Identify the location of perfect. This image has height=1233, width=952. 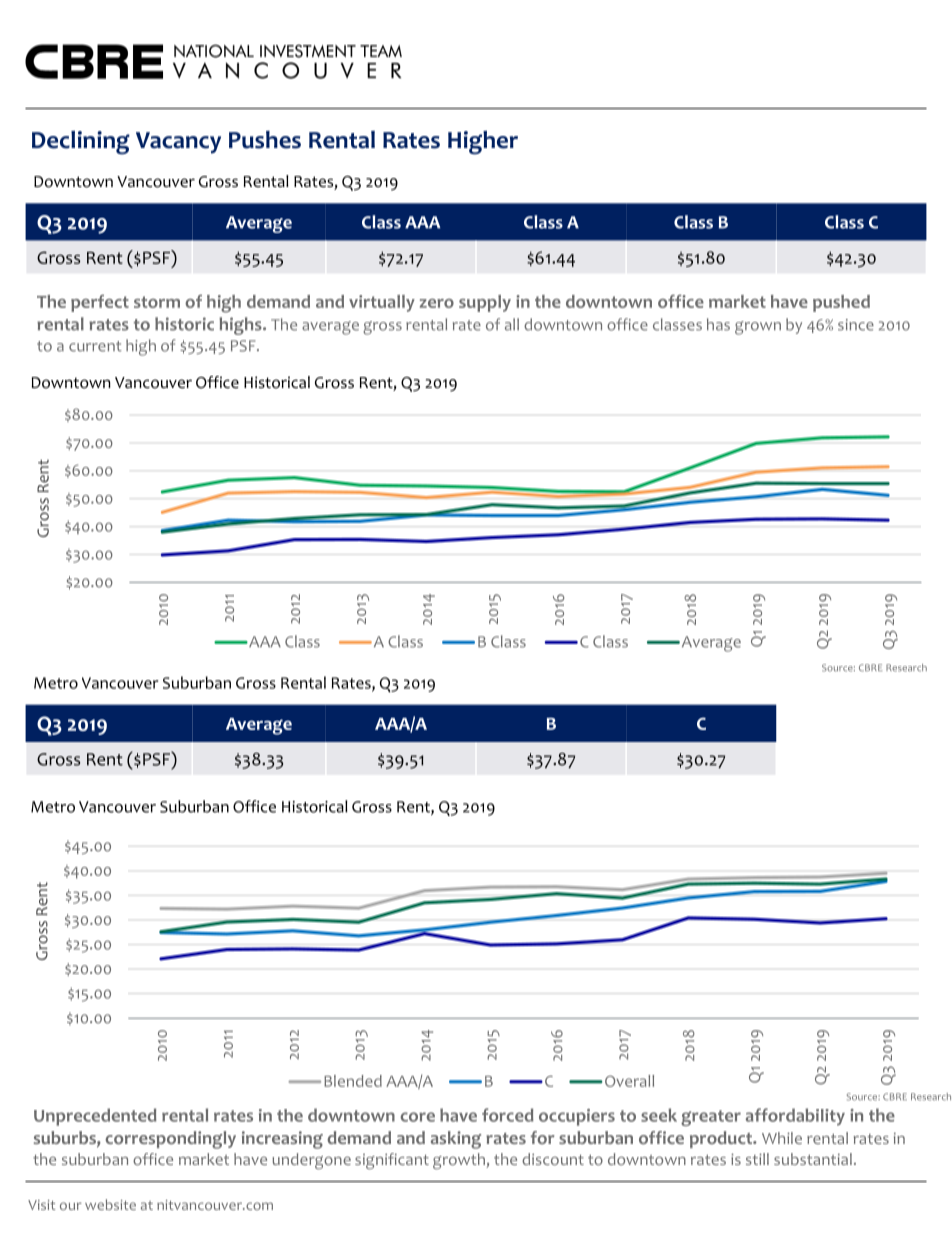
(100, 303).
